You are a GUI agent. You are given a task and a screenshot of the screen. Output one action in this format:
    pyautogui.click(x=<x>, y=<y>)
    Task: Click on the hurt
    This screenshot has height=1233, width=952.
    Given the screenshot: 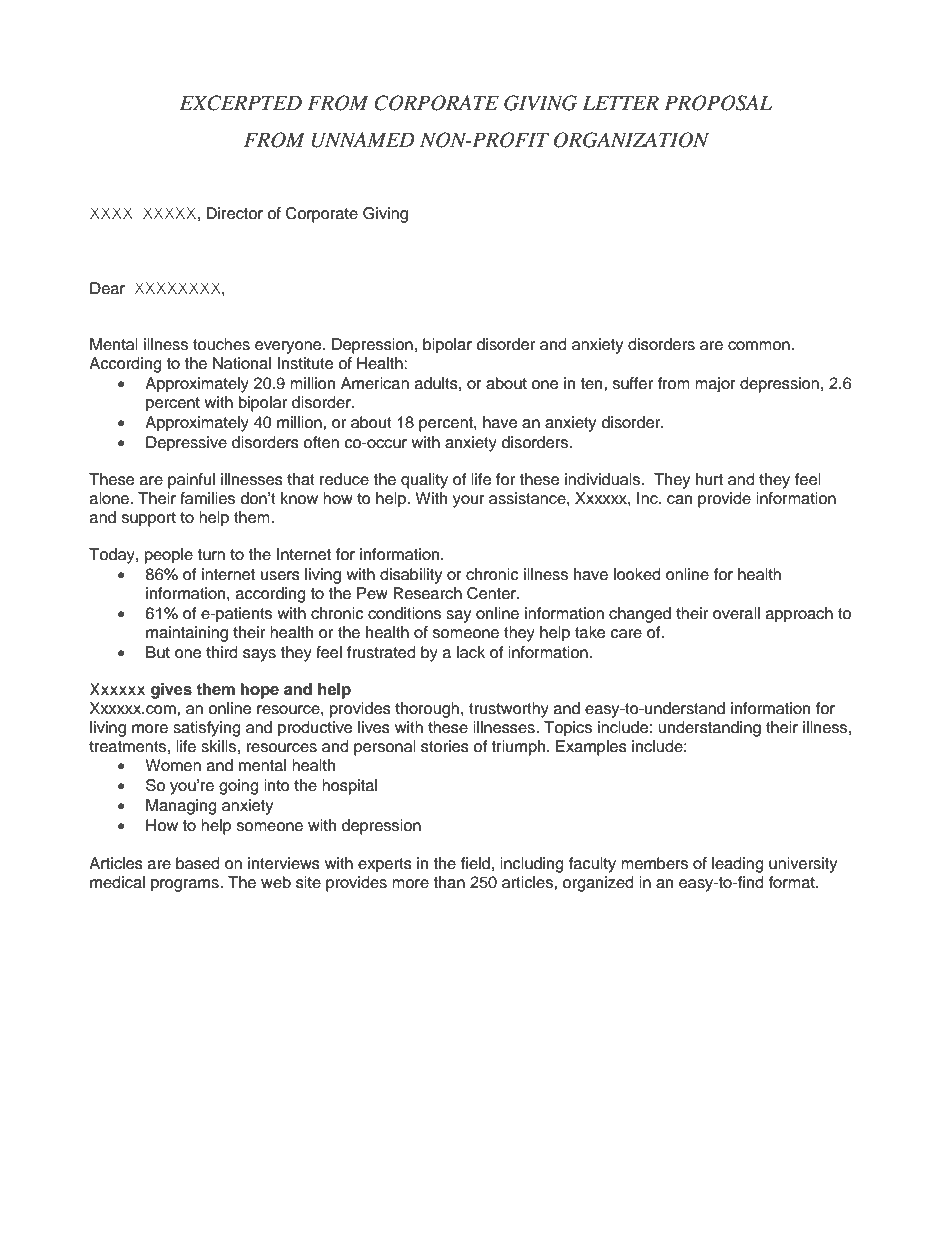 What is the action you would take?
    pyautogui.click(x=709, y=479)
